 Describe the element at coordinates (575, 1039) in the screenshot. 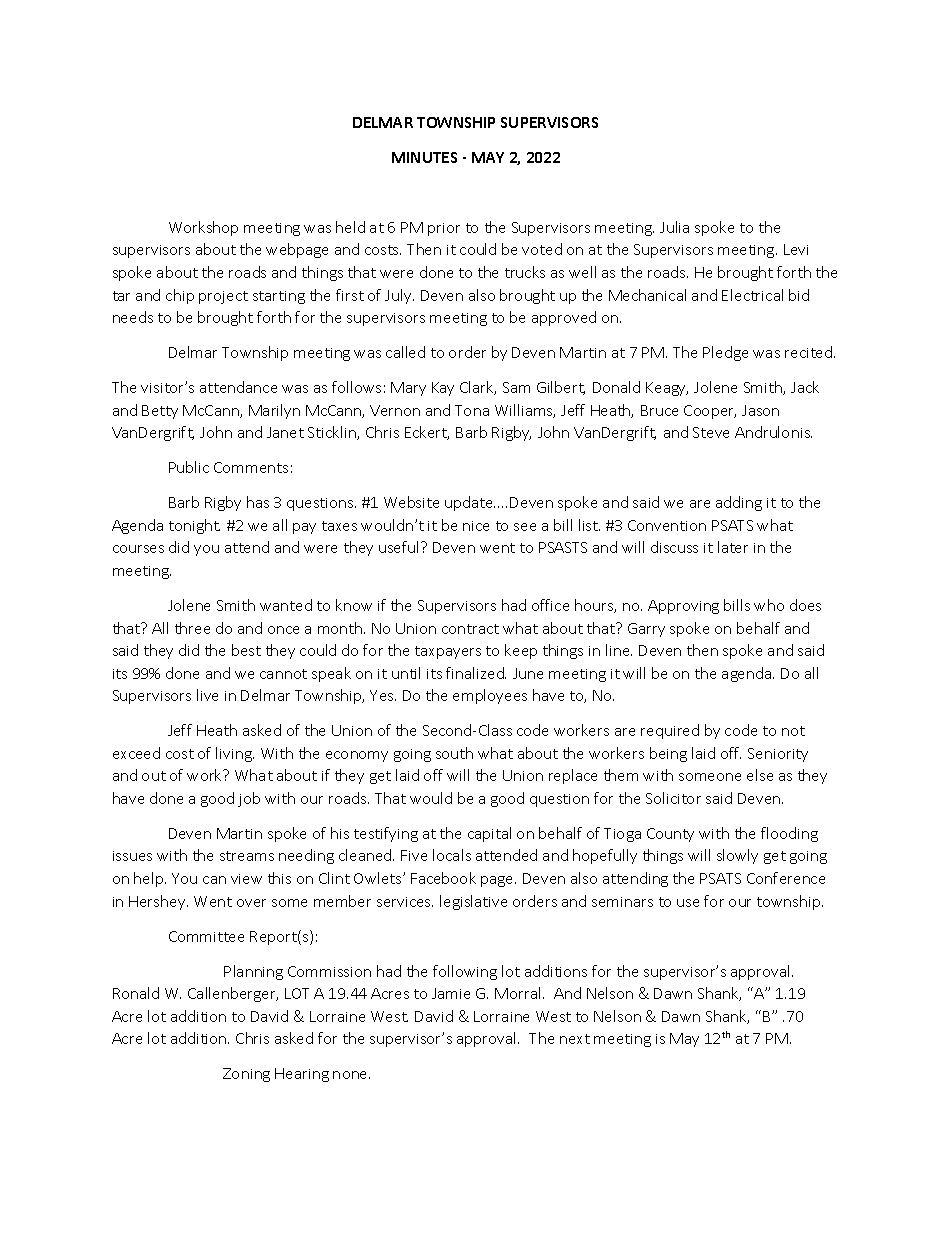

I see `next` at that location.
